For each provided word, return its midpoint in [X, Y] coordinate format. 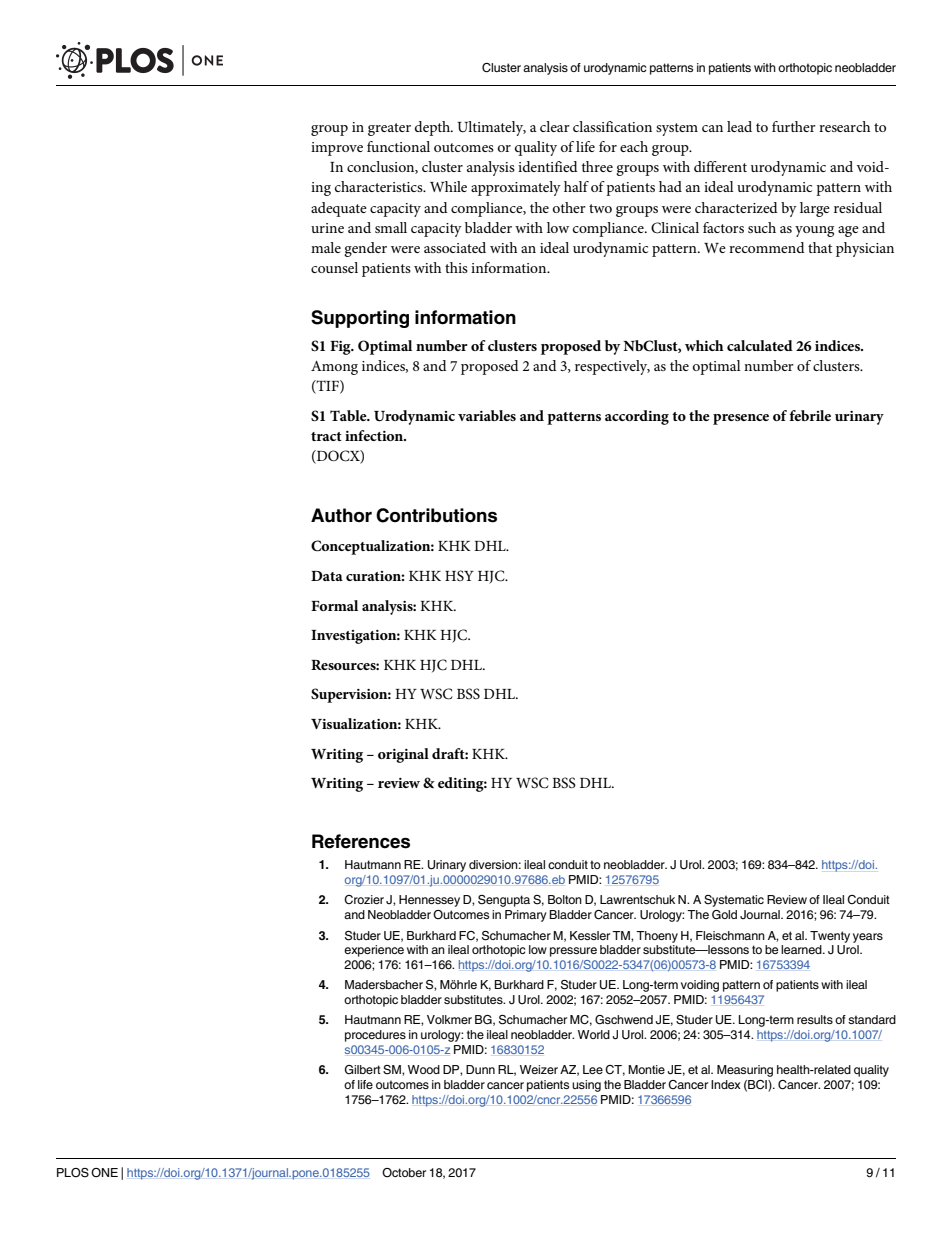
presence [741, 419]
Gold [724, 915]
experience [374, 951]
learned [802, 949]
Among [334, 368]
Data [327, 576]
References [361, 841]
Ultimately [491, 128]
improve [337, 149]
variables [487, 415]
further [794, 126]
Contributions [436, 515]
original [403, 755]
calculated [760, 345]
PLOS [73, 1173]
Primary [526, 916]
